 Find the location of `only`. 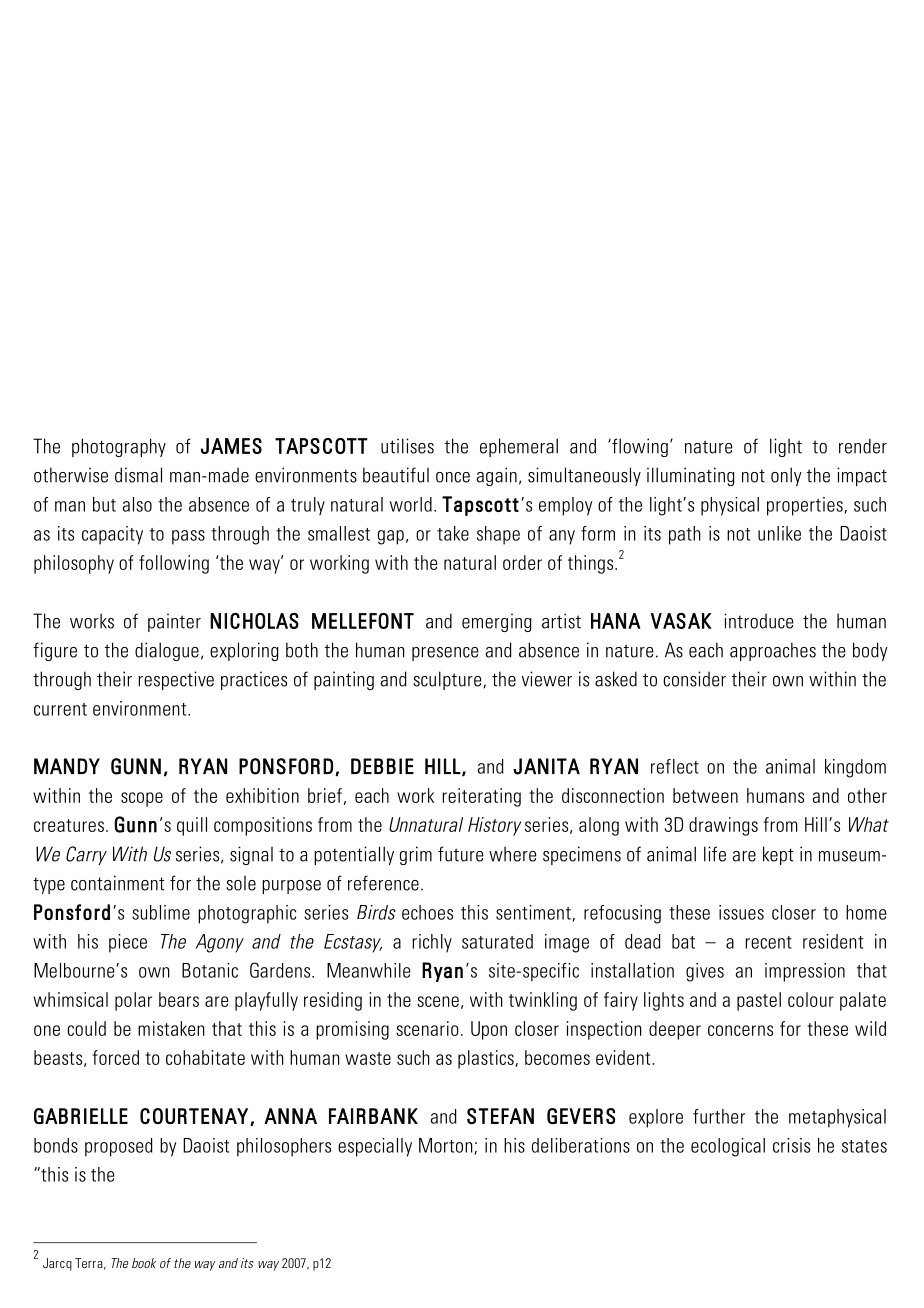

only is located at coordinates (786, 476).
